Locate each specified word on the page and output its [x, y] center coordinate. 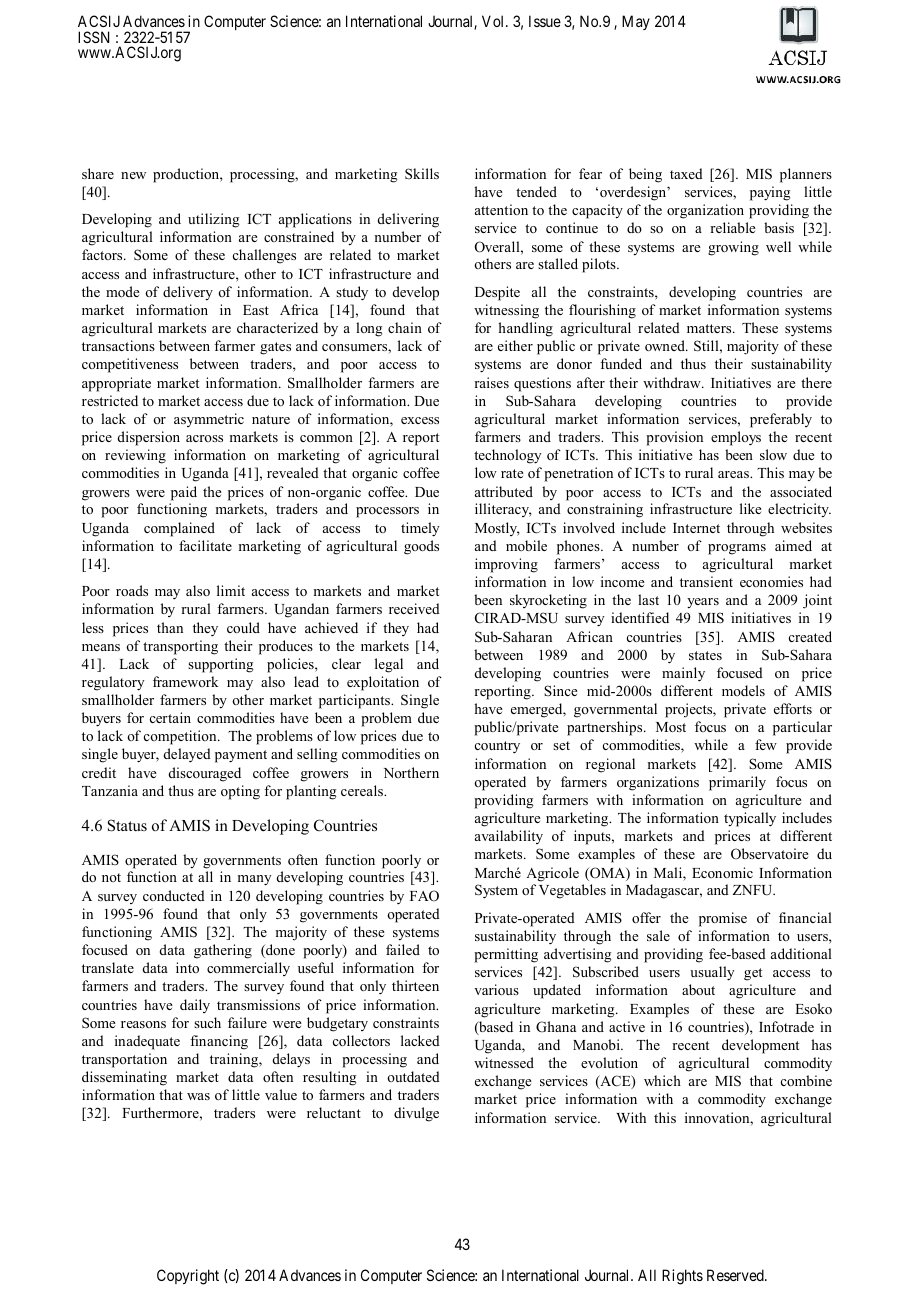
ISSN [93, 37]
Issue [545, 21]
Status [127, 825]
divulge [416, 1114]
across [204, 438]
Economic [722, 872]
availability [509, 837]
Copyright [188, 1277]
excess [420, 420]
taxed [686, 173]
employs [736, 438]
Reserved [736, 1275]
